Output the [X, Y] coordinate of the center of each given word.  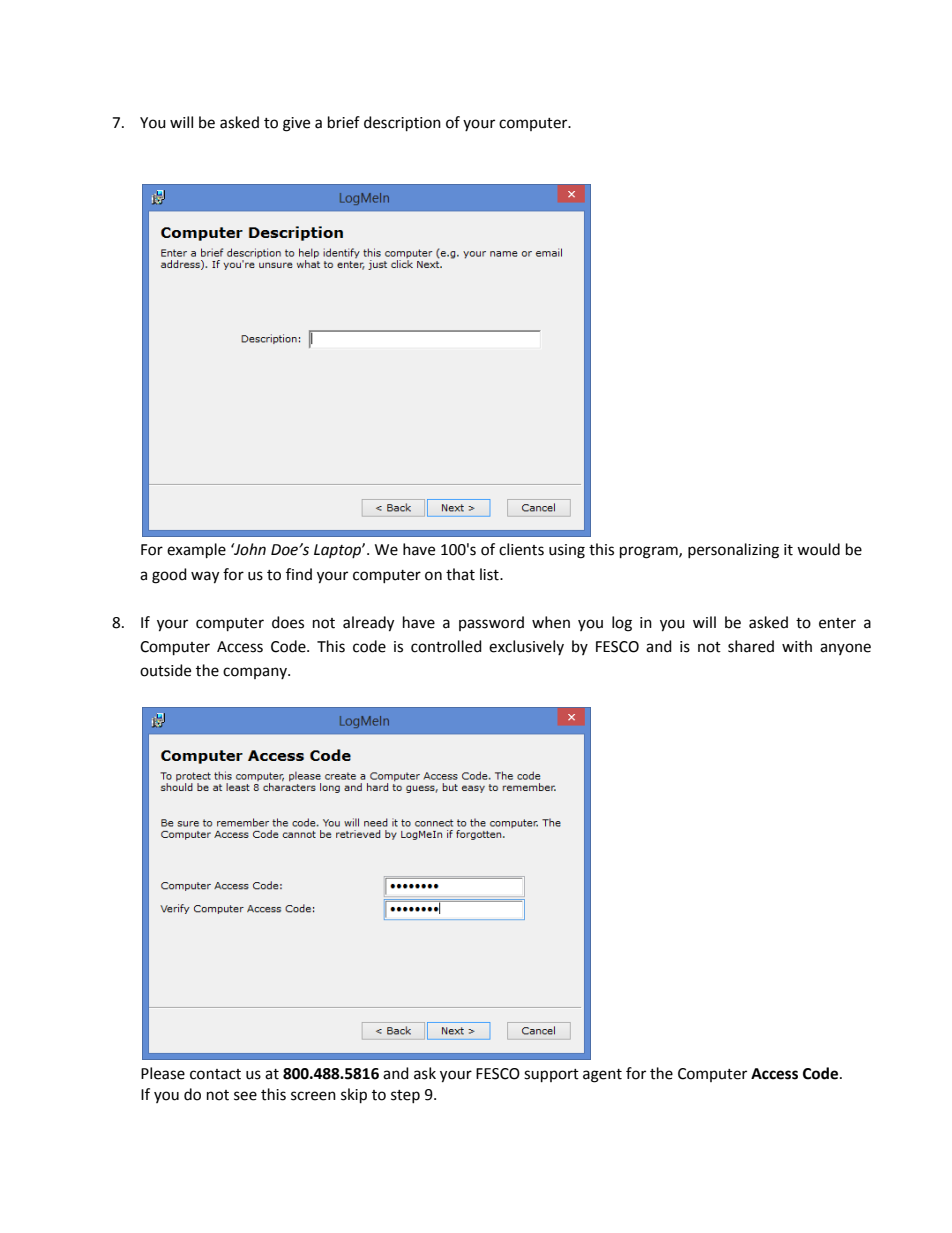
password [491, 623]
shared [751, 646]
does [288, 622]
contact [215, 1074]
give [296, 124]
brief [344, 122]
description [402, 124]
